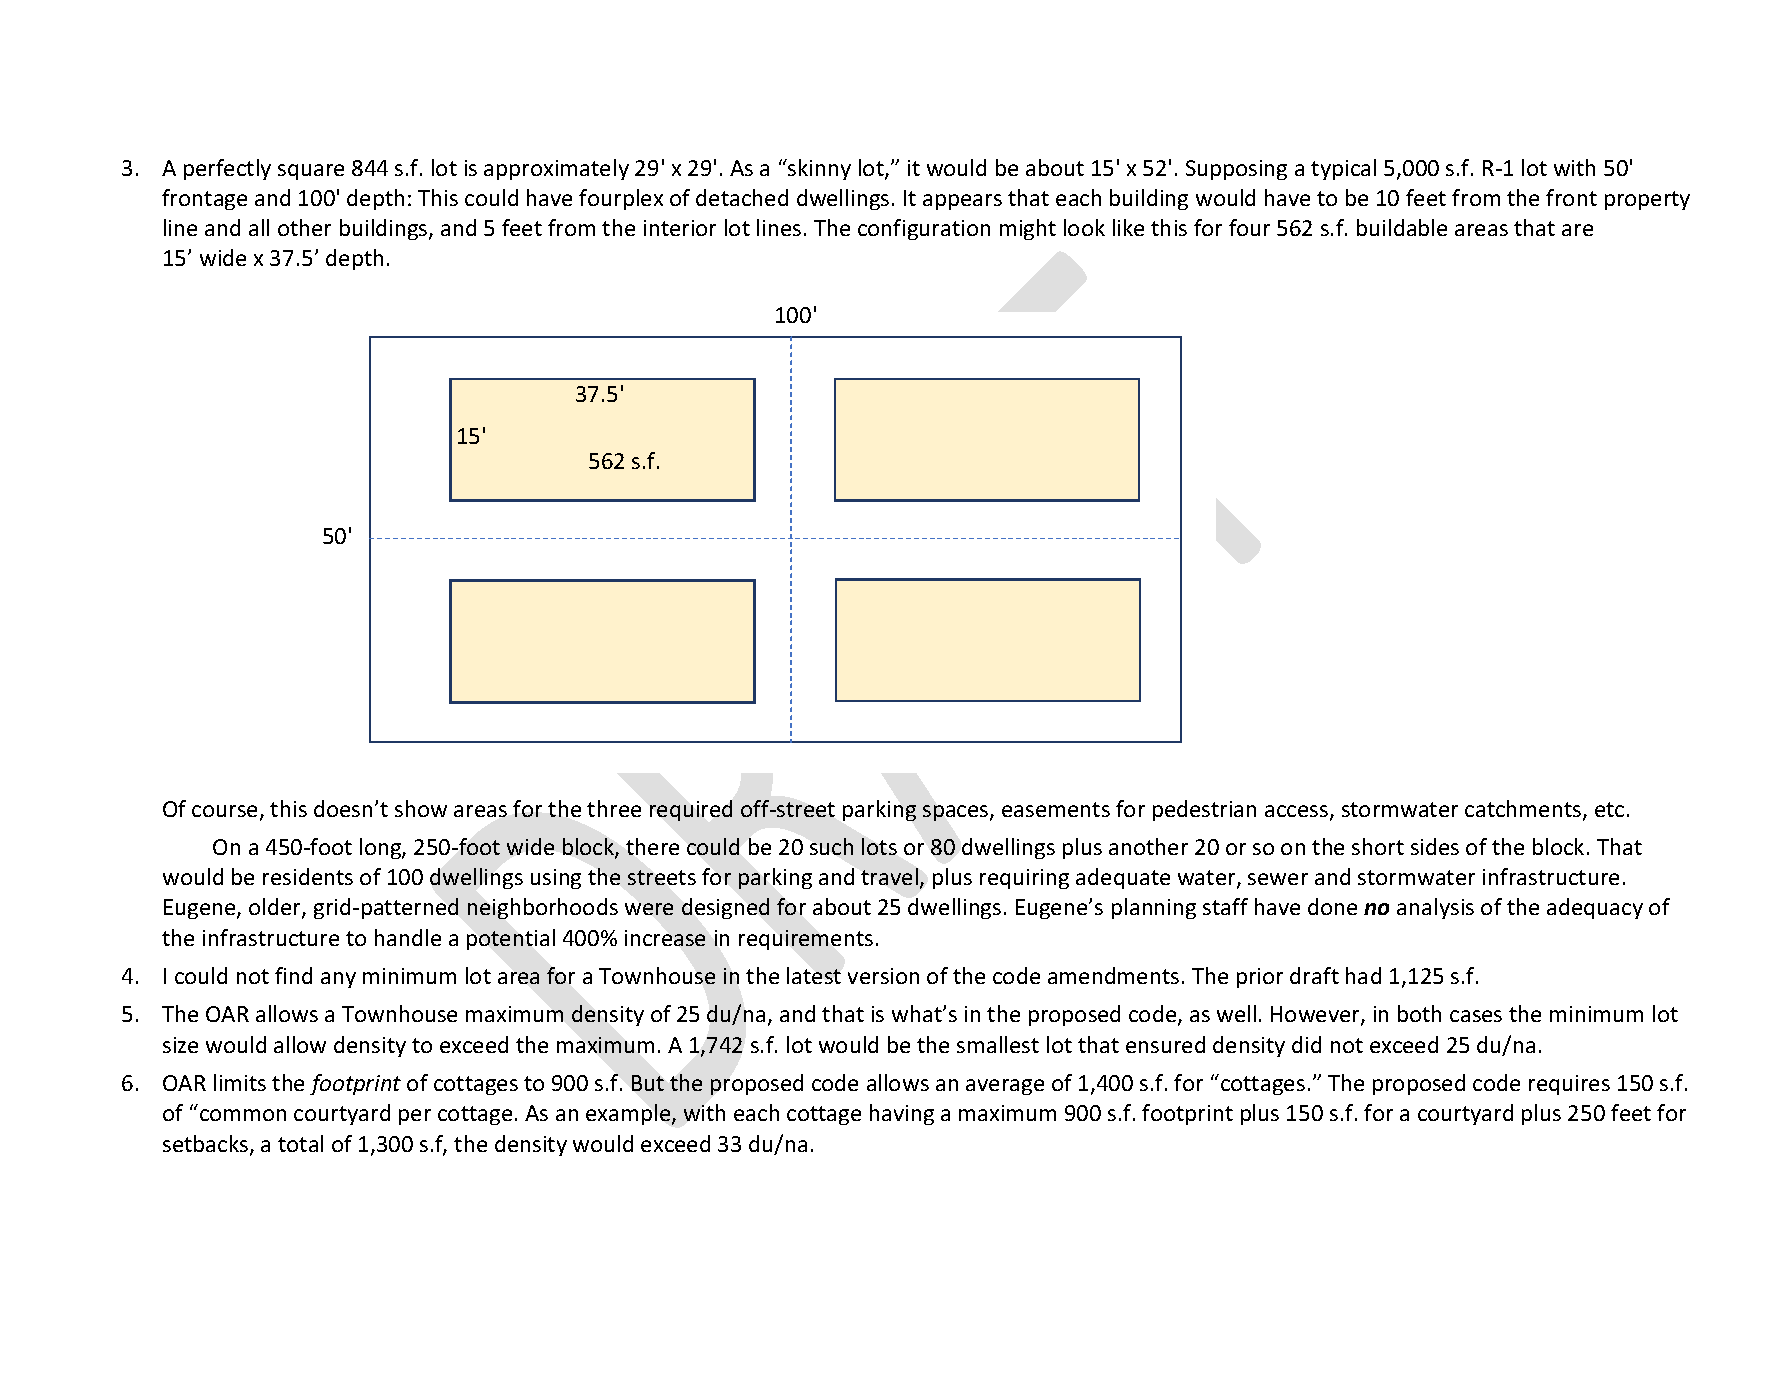 This screenshot has height=1379, width=1785. What do you see at coordinates (311, 172) in the screenshot?
I see `square` at bounding box center [311, 172].
